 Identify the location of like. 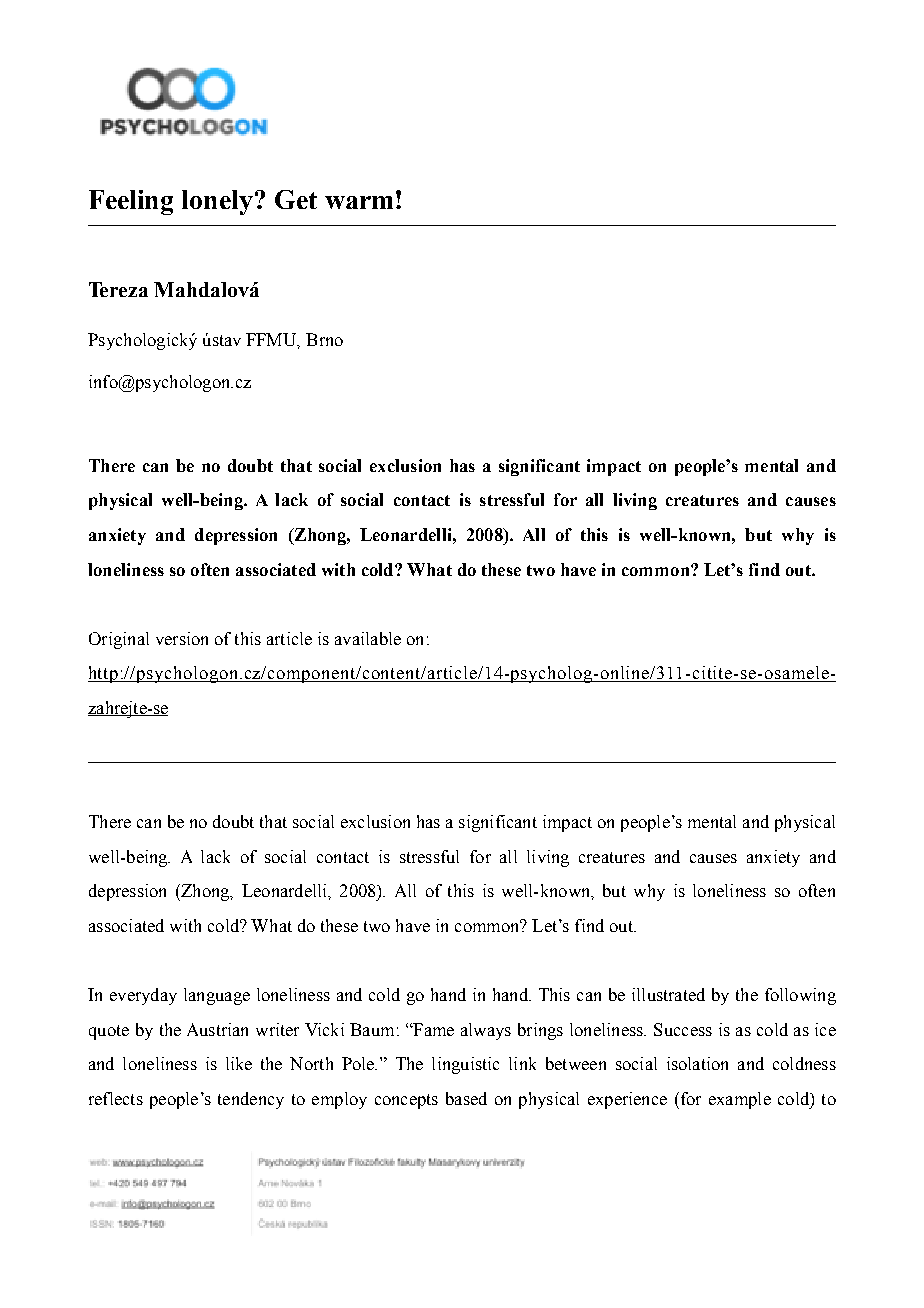
(239, 1063).
